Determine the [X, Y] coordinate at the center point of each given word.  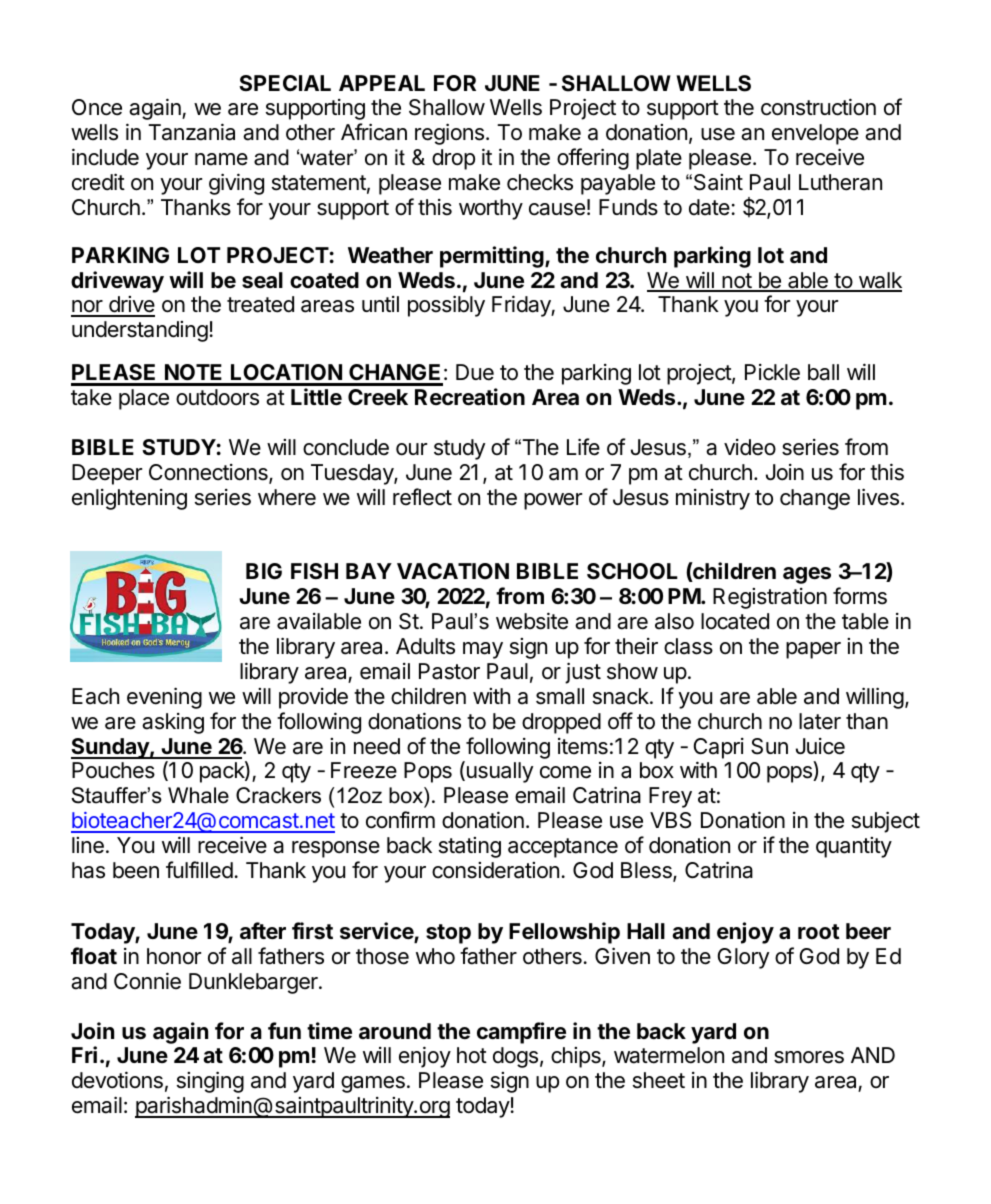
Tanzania [191, 132]
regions [449, 134]
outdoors [217, 397]
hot [472, 1055]
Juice [820, 746]
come [565, 772]
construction [818, 107]
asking [173, 723]
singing [210, 1082]
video [750, 447]
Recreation [470, 397]
